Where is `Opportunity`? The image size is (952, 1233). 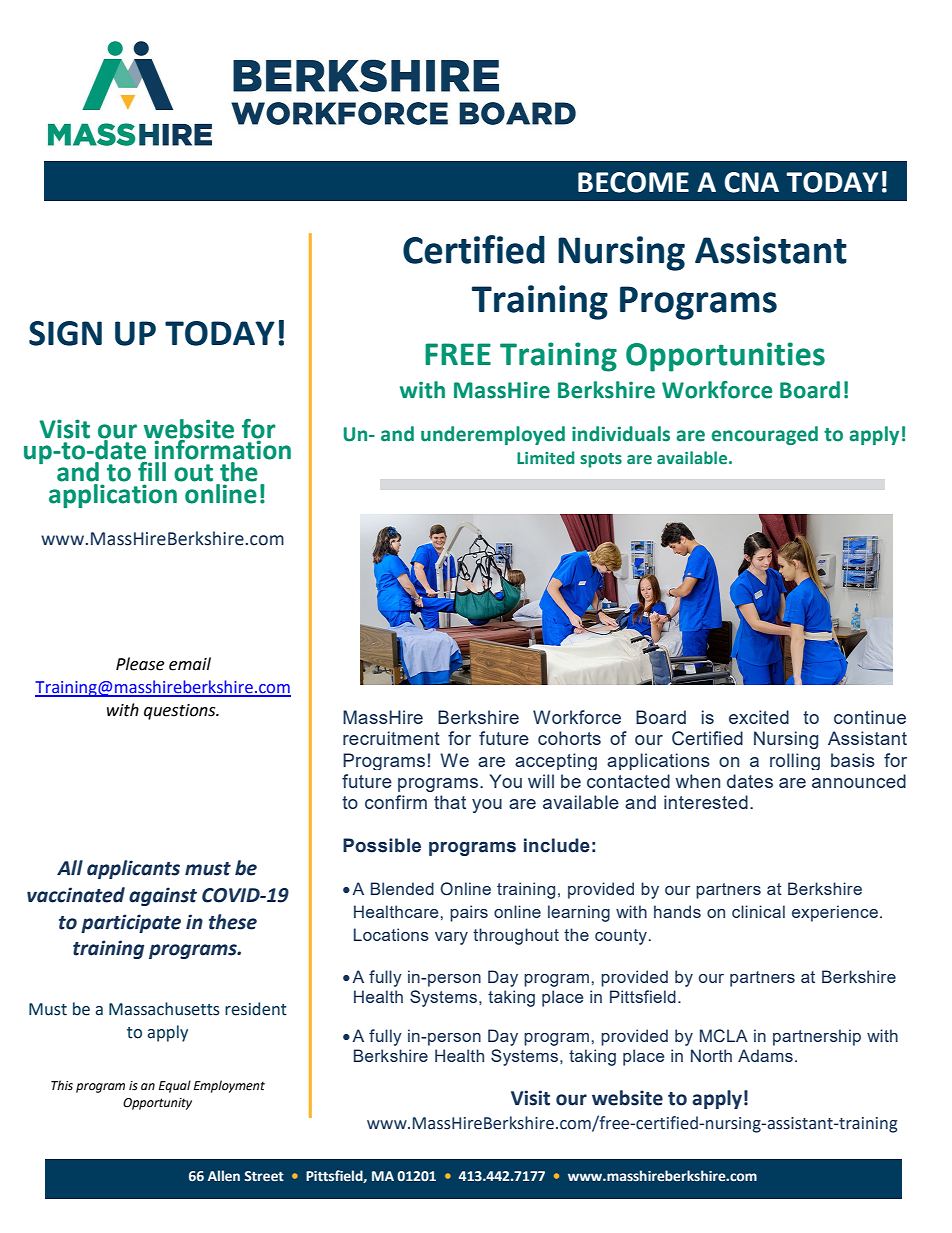 Opportunity is located at coordinates (157, 1104).
